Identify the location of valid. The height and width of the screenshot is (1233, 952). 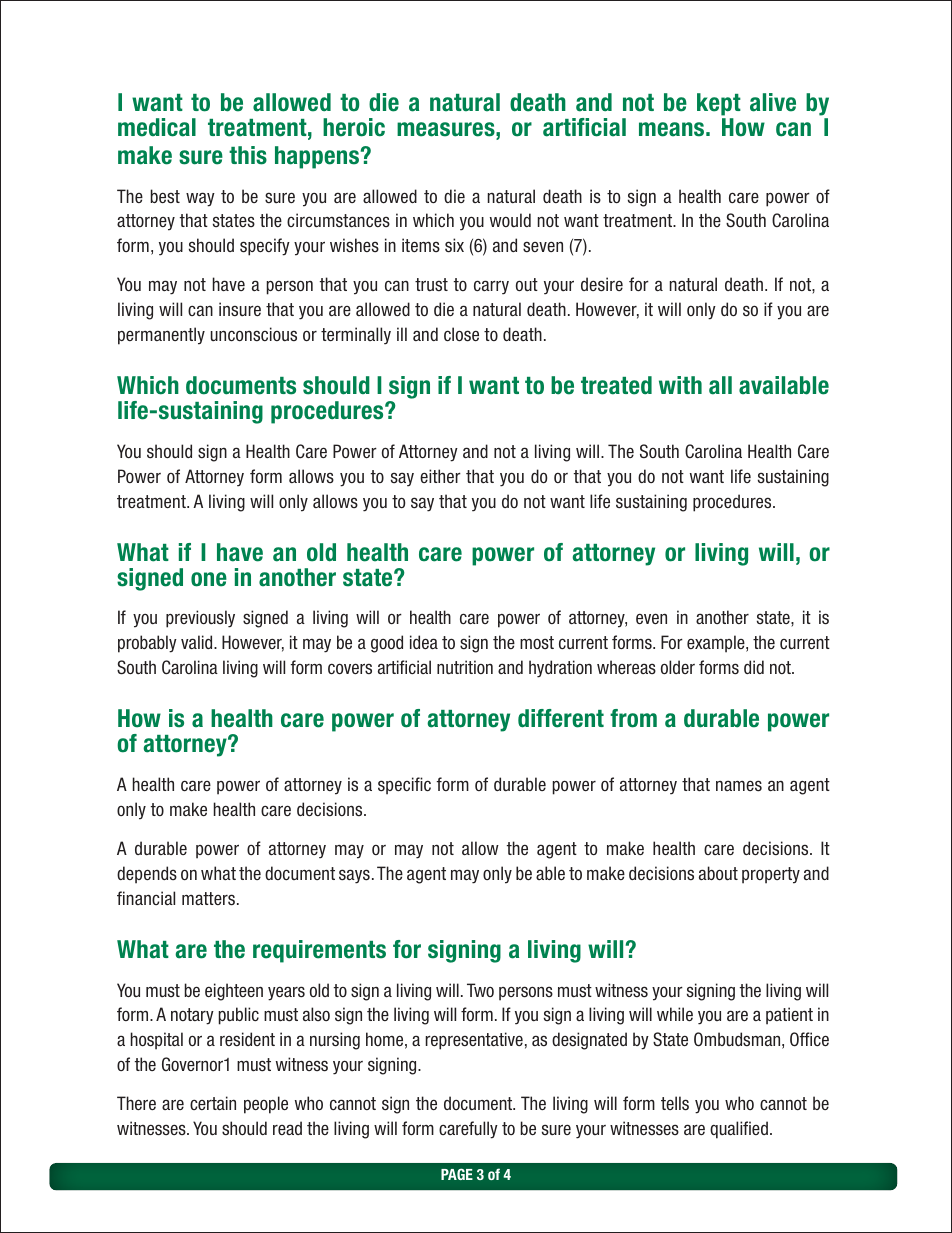
(198, 642).
